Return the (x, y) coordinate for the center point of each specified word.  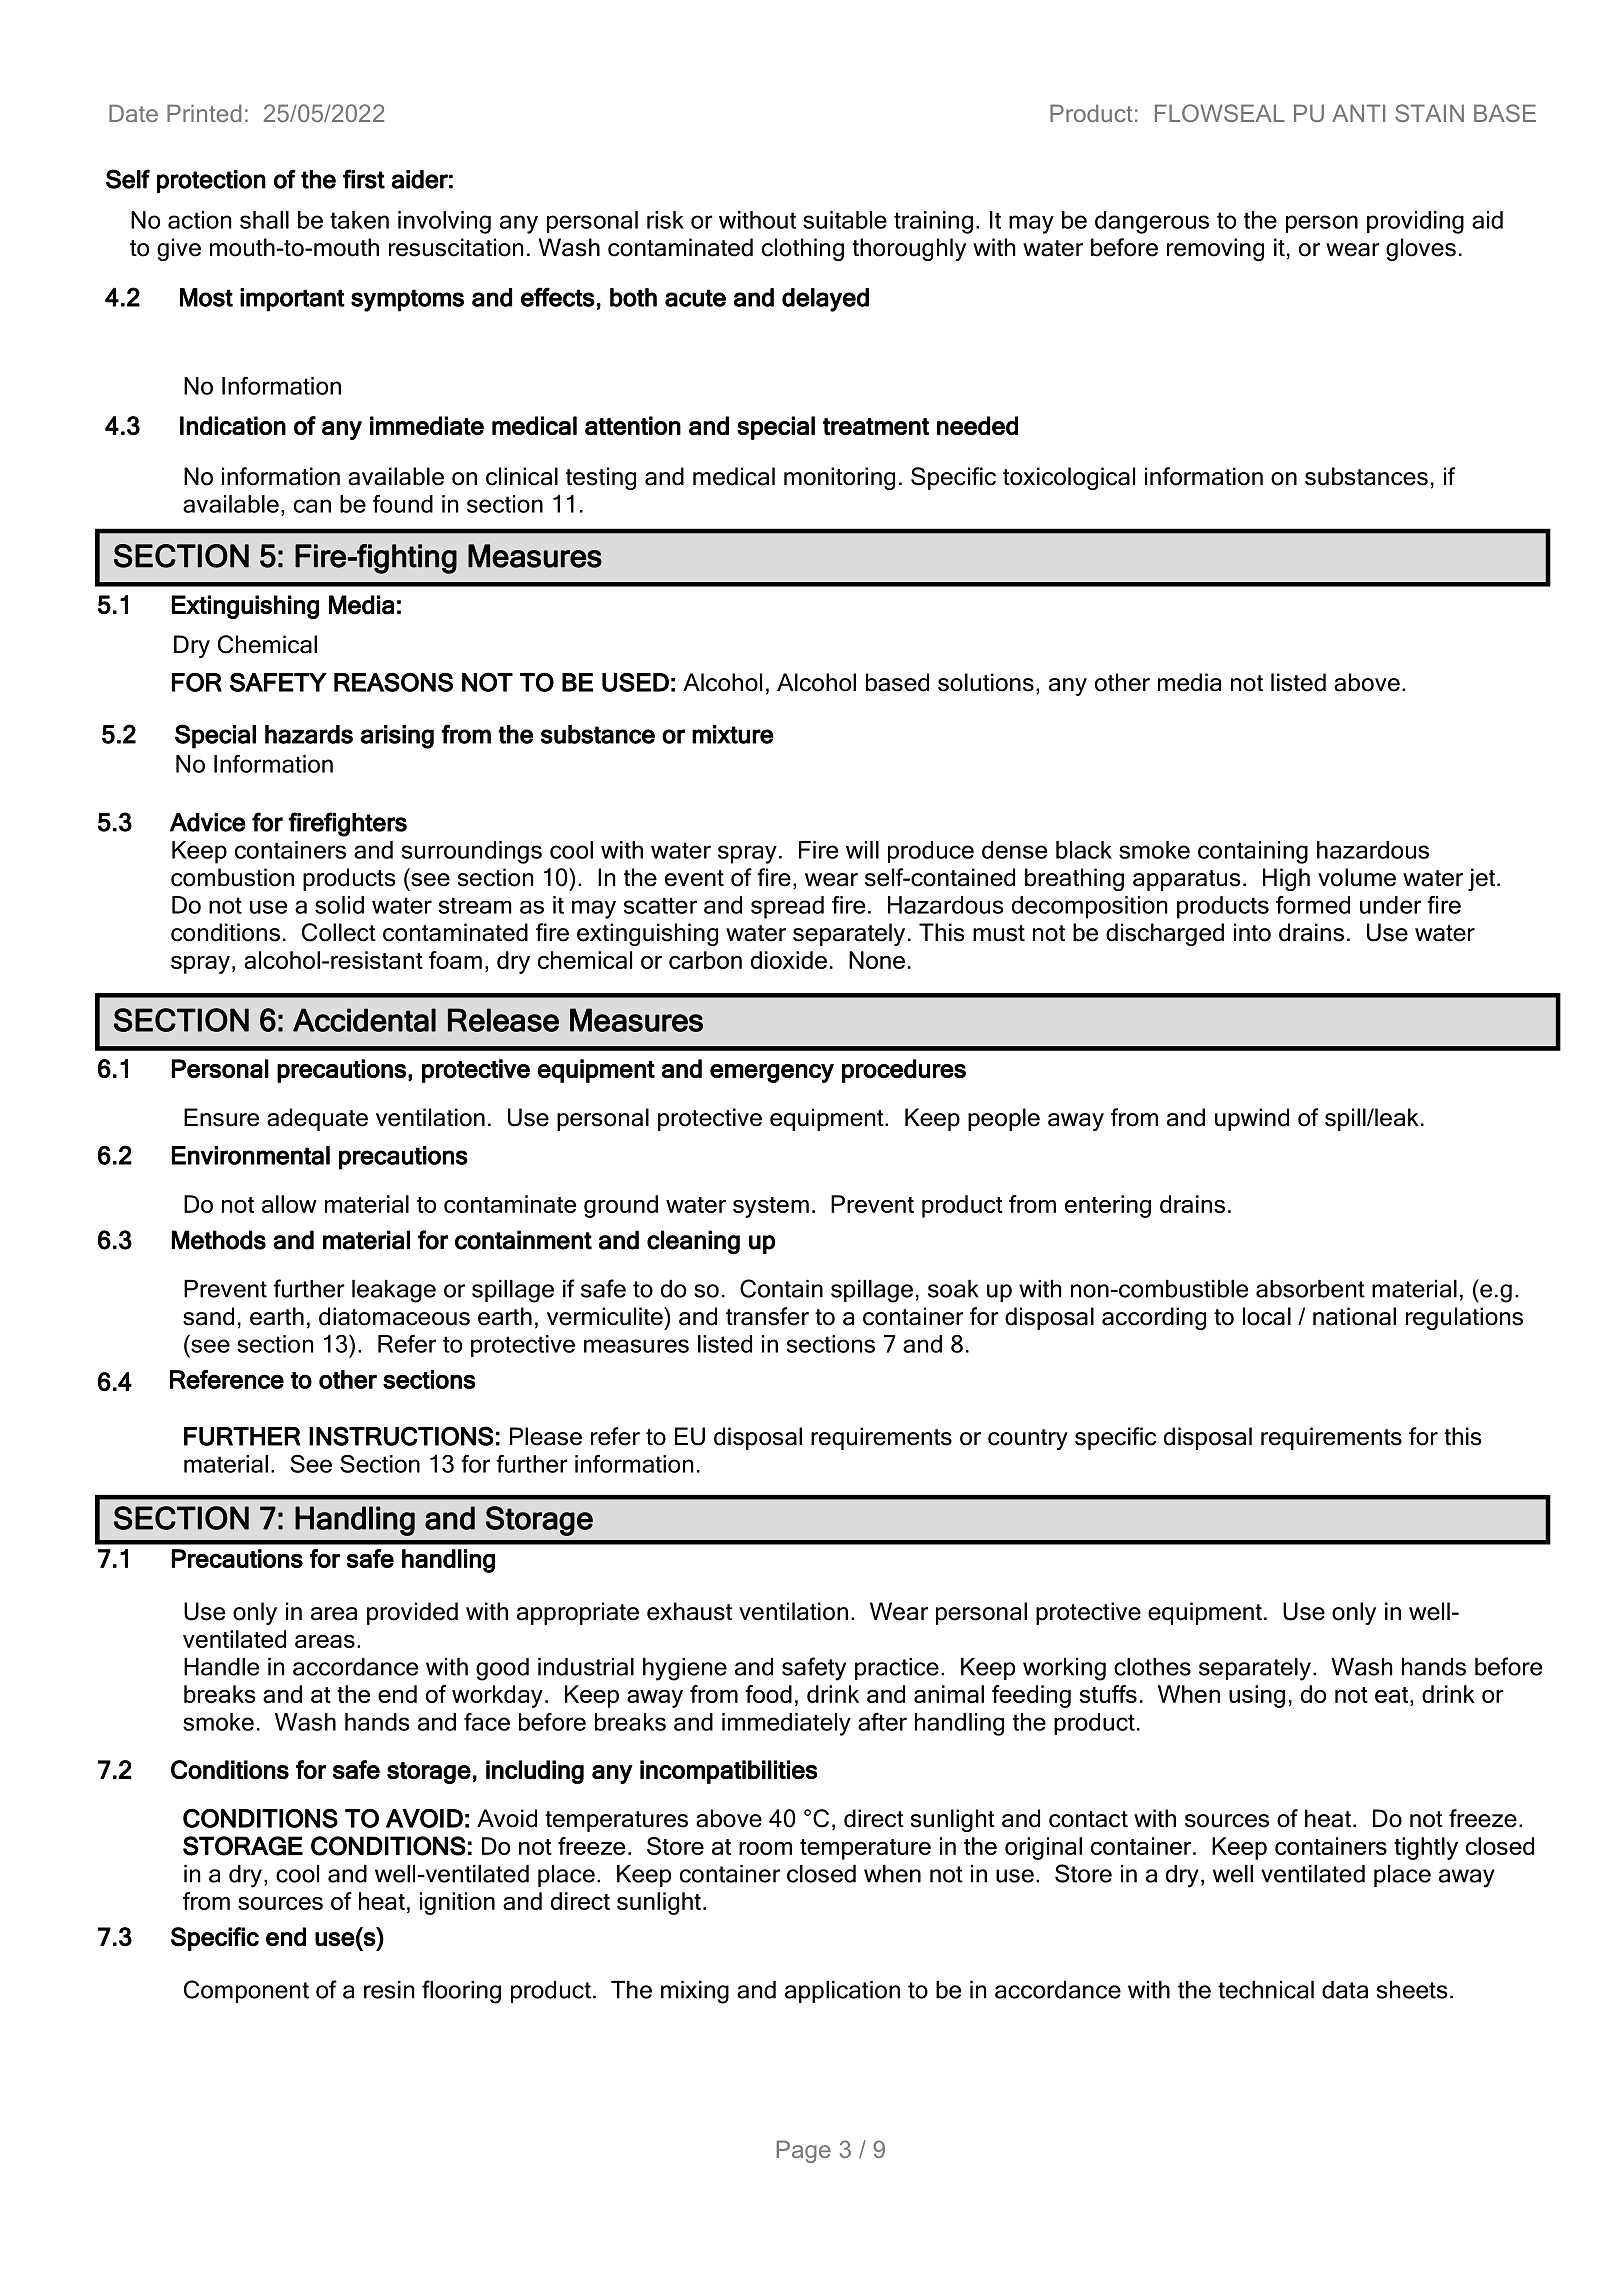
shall (264, 220)
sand (208, 1316)
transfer (767, 1316)
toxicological (1069, 478)
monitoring (839, 478)
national (1354, 1316)
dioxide (789, 960)
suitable (845, 220)
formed (1313, 905)
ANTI (1358, 113)
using (1257, 1696)
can (312, 506)
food (768, 1694)
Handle (221, 1667)
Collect (339, 932)
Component (246, 1991)
